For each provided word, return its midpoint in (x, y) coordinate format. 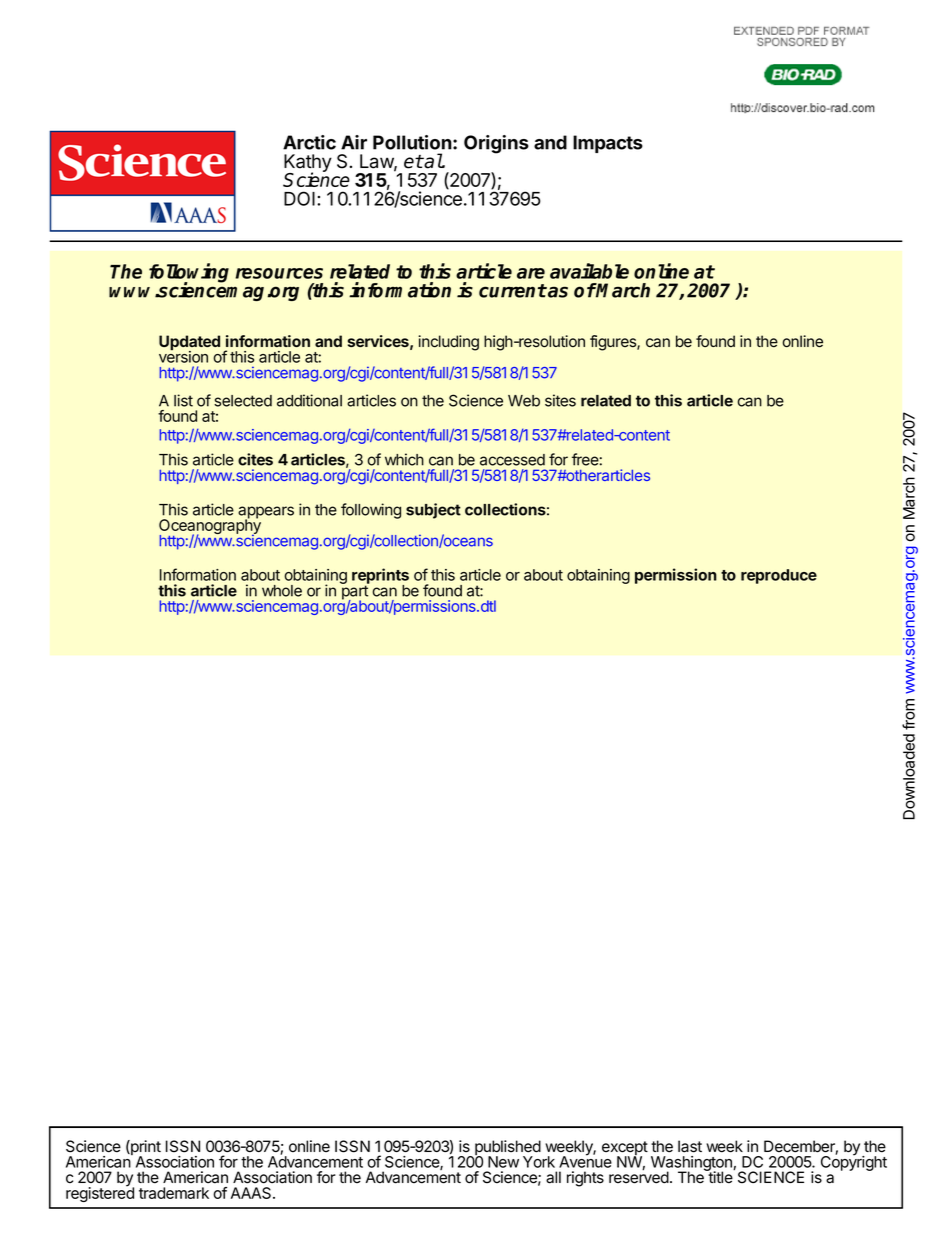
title (720, 1177)
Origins (496, 144)
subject (433, 511)
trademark (174, 1193)
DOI (299, 198)
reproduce (779, 576)
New (503, 1162)
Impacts (608, 144)
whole (282, 591)
